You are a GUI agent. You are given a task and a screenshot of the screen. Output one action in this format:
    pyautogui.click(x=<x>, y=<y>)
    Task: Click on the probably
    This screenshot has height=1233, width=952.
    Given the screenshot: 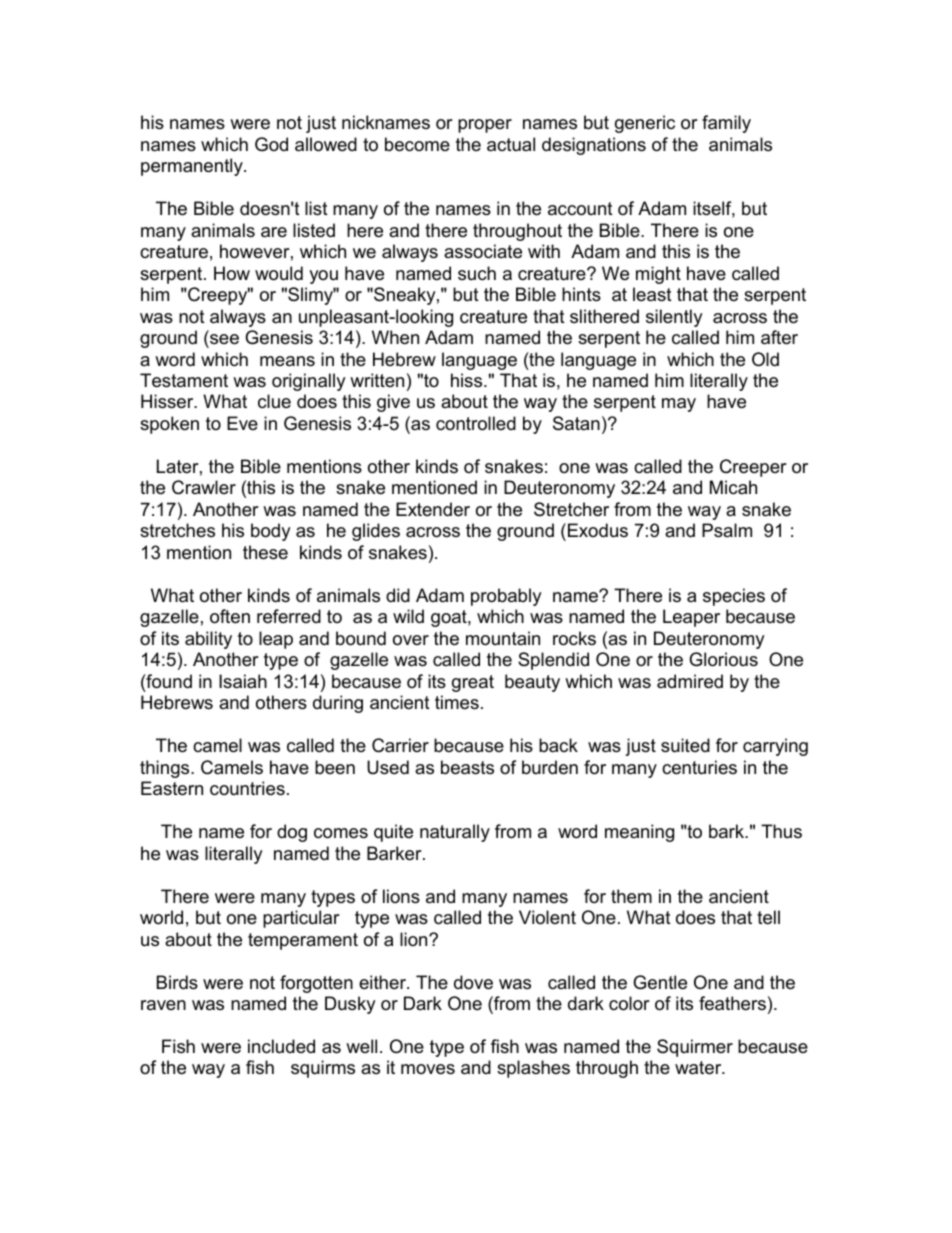 What is the action you would take?
    pyautogui.click(x=506, y=597)
